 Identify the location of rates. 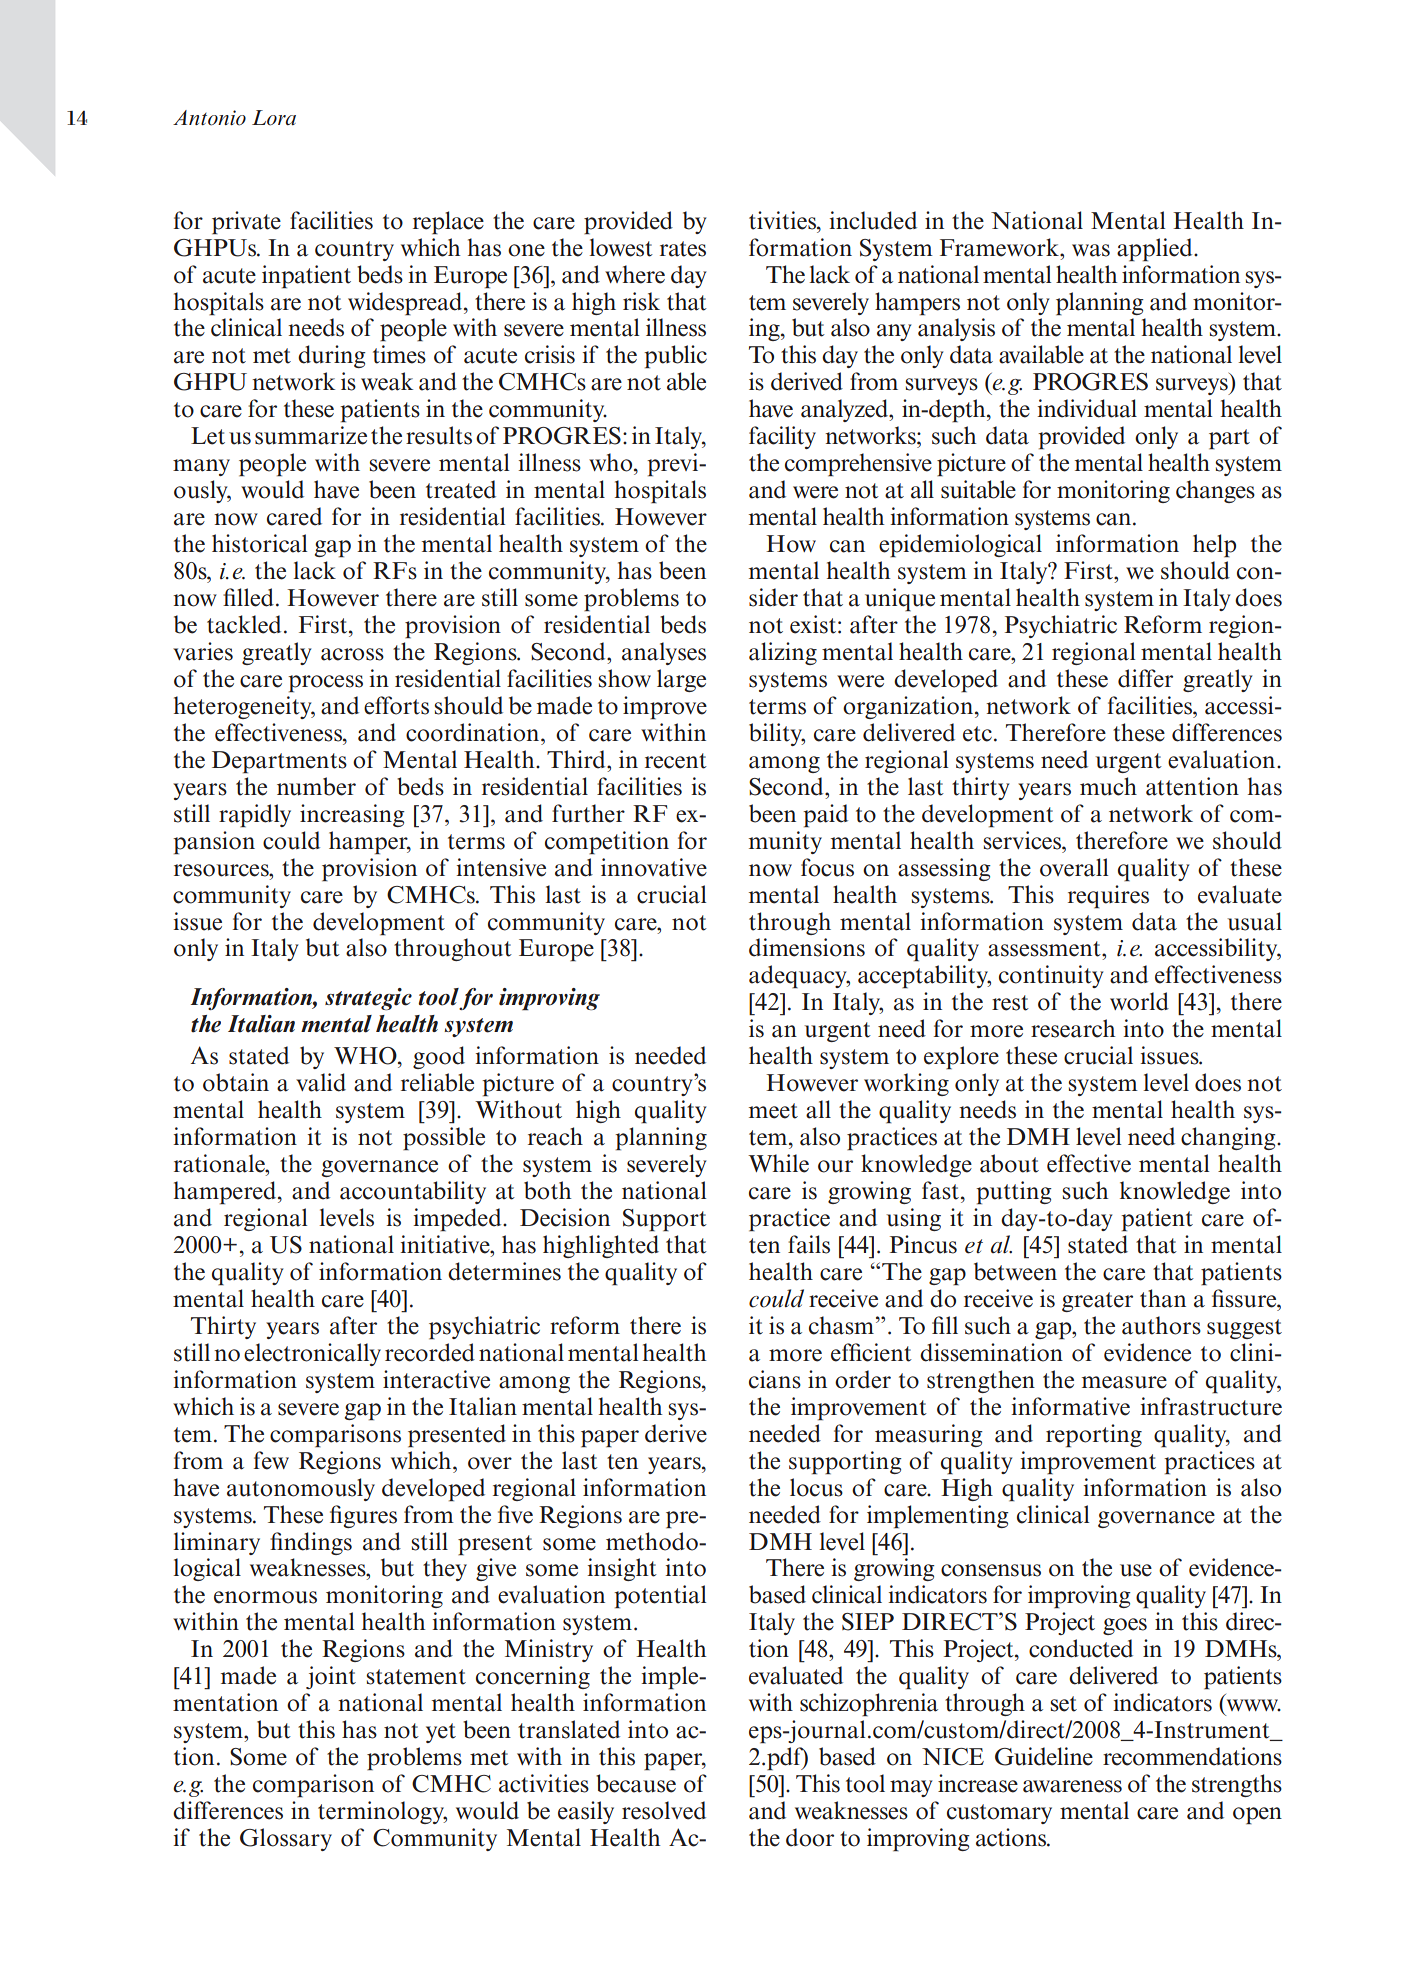
(683, 249).
